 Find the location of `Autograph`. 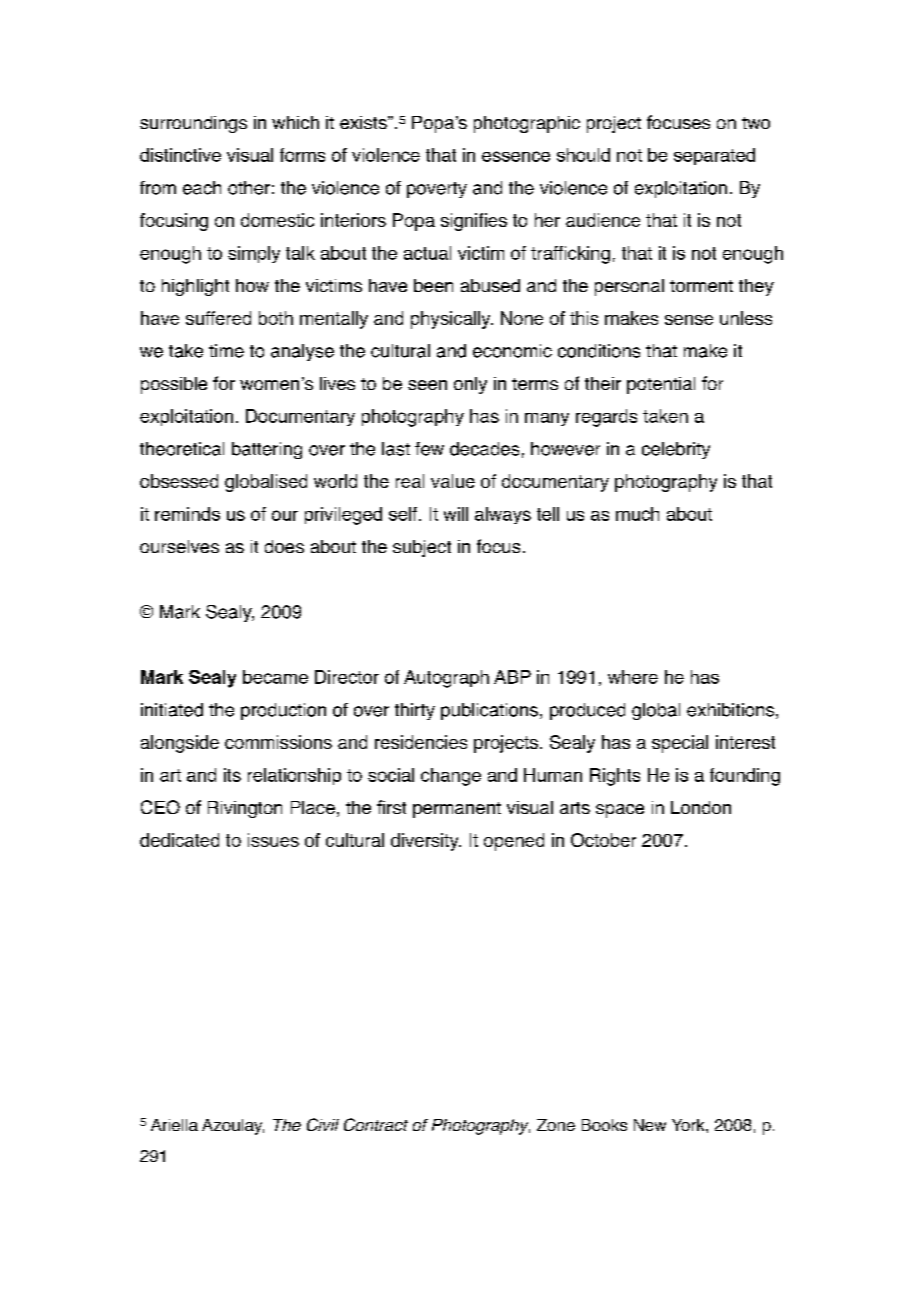

Autograph is located at coordinates (446, 679).
